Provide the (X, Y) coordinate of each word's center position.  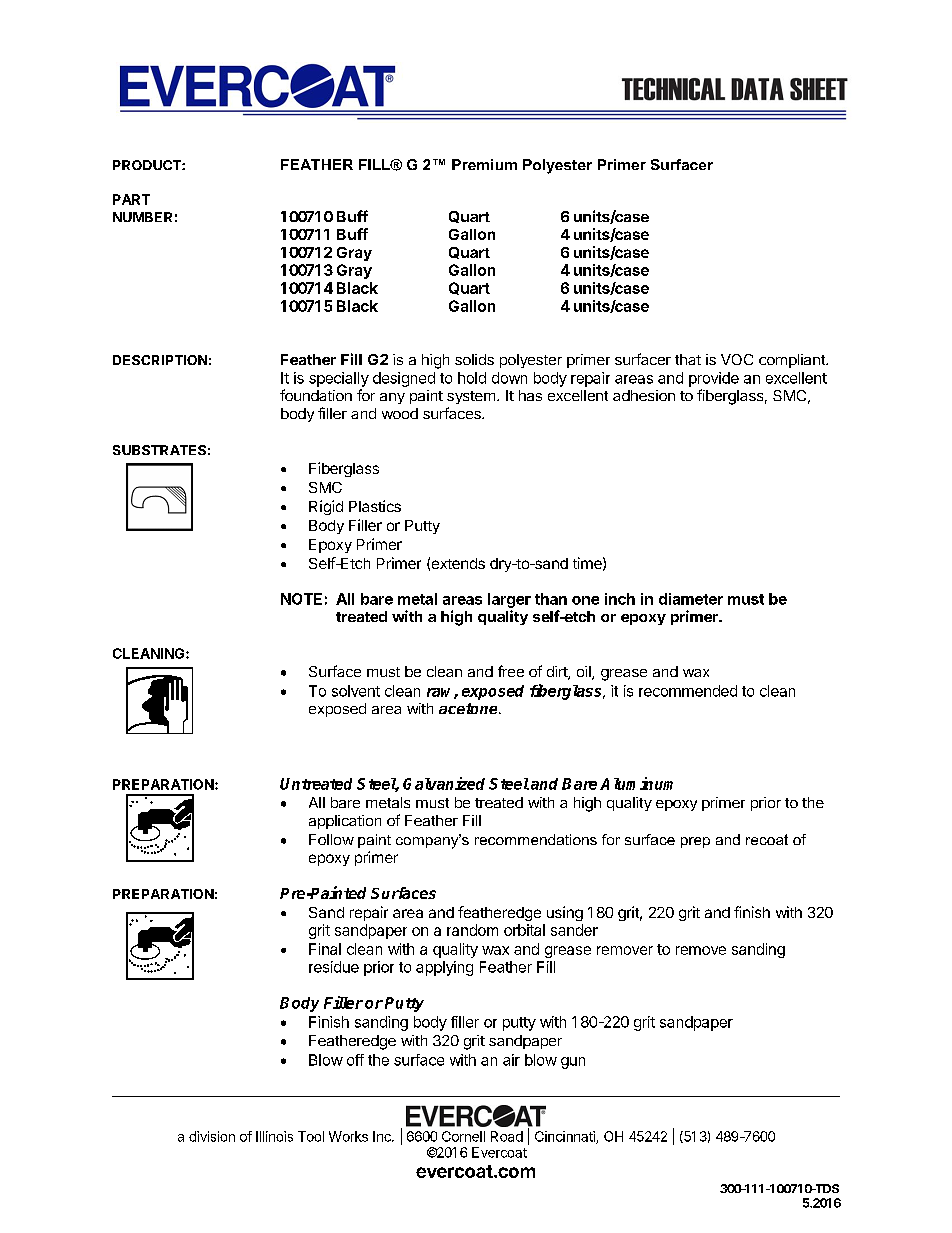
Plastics (375, 506)
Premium (484, 164)
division (212, 1136)
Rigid (326, 507)
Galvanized (444, 783)
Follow (331, 839)
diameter (691, 599)
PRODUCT (148, 165)
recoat (767, 839)
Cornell (463, 1136)
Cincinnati (566, 1137)
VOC (737, 359)
